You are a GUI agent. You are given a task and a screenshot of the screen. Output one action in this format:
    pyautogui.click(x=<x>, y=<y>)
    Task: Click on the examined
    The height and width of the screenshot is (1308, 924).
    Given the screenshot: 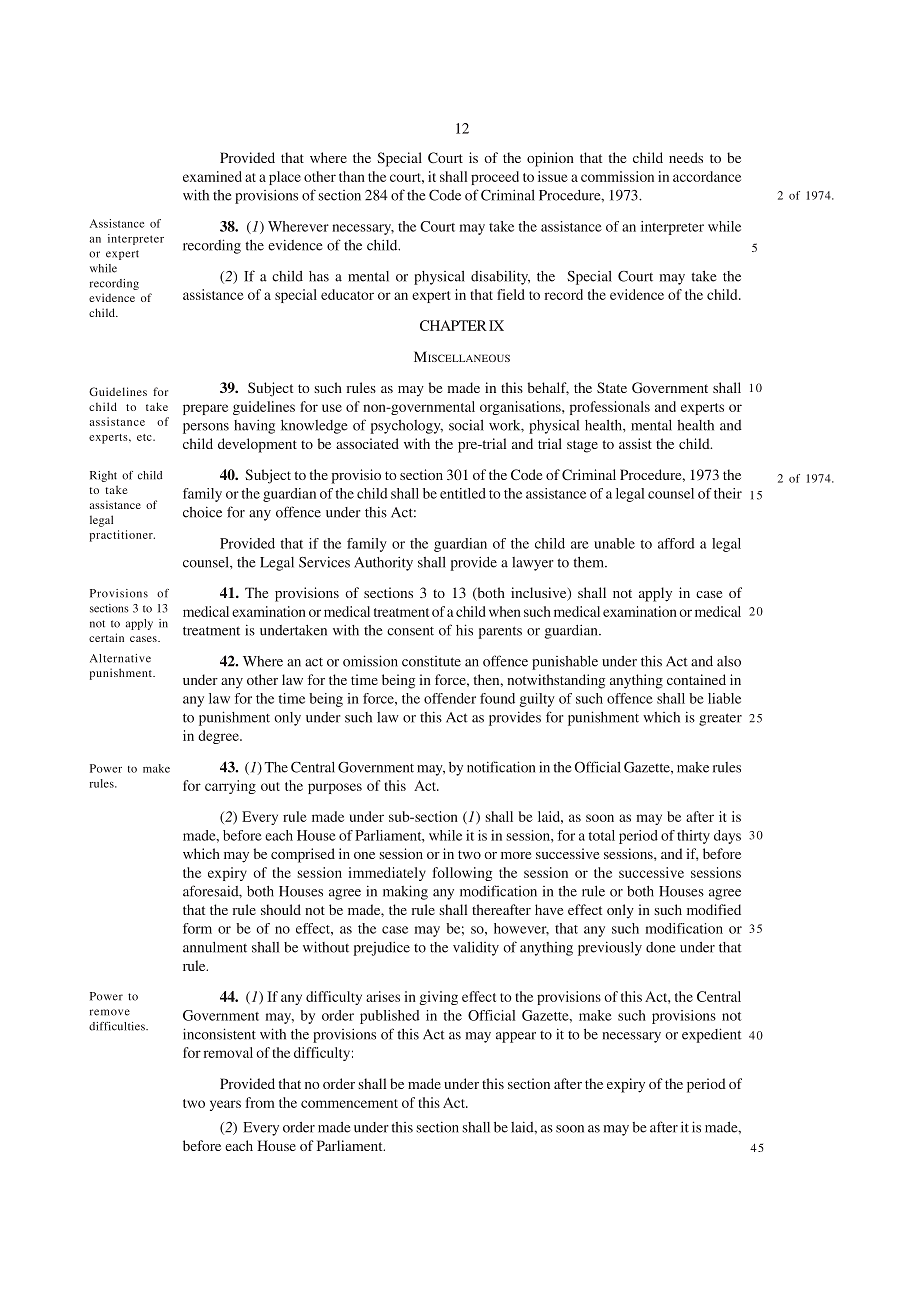 What is the action you would take?
    pyautogui.click(x=212, y=176)
